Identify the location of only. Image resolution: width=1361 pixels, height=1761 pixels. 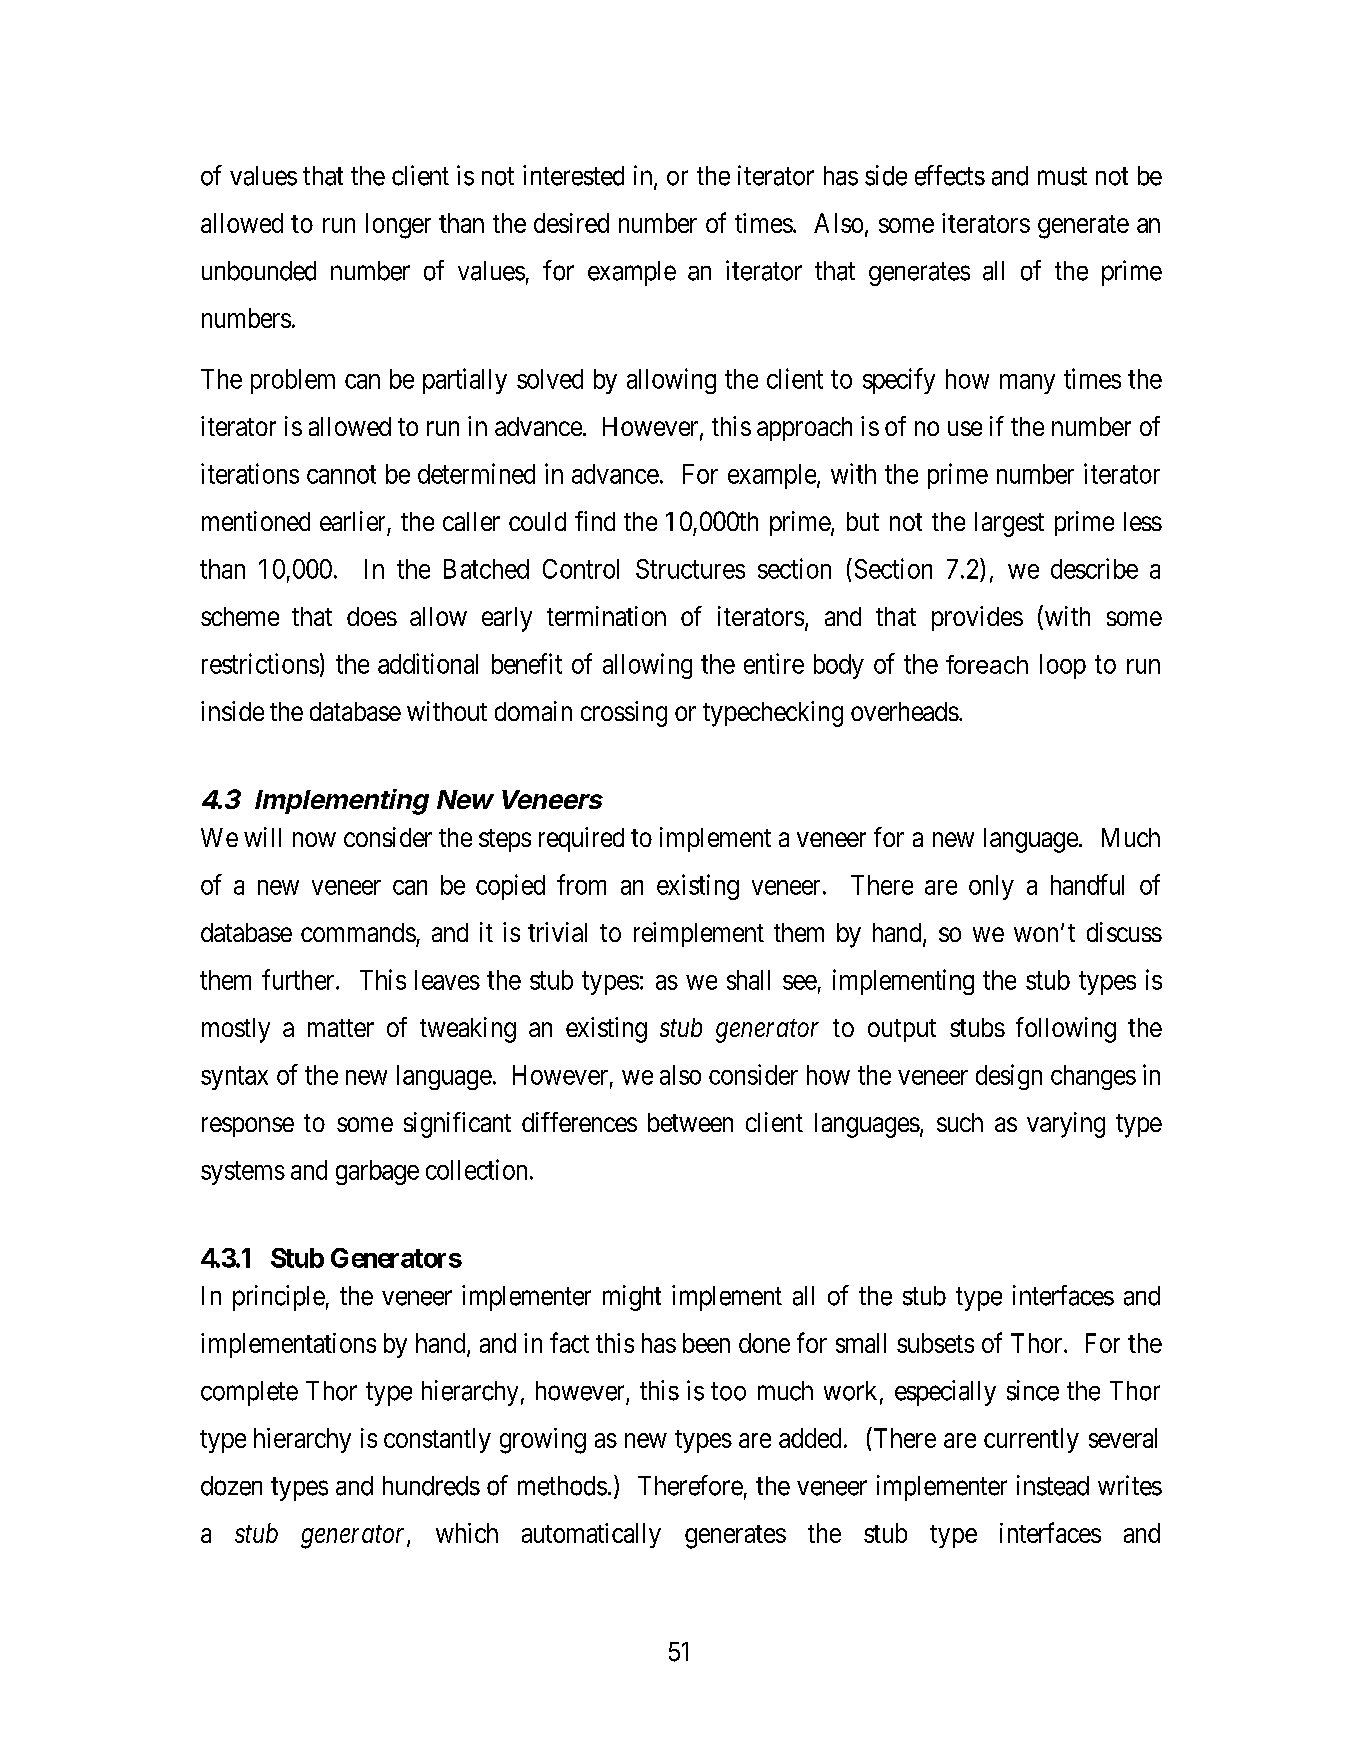
(991, 887).
